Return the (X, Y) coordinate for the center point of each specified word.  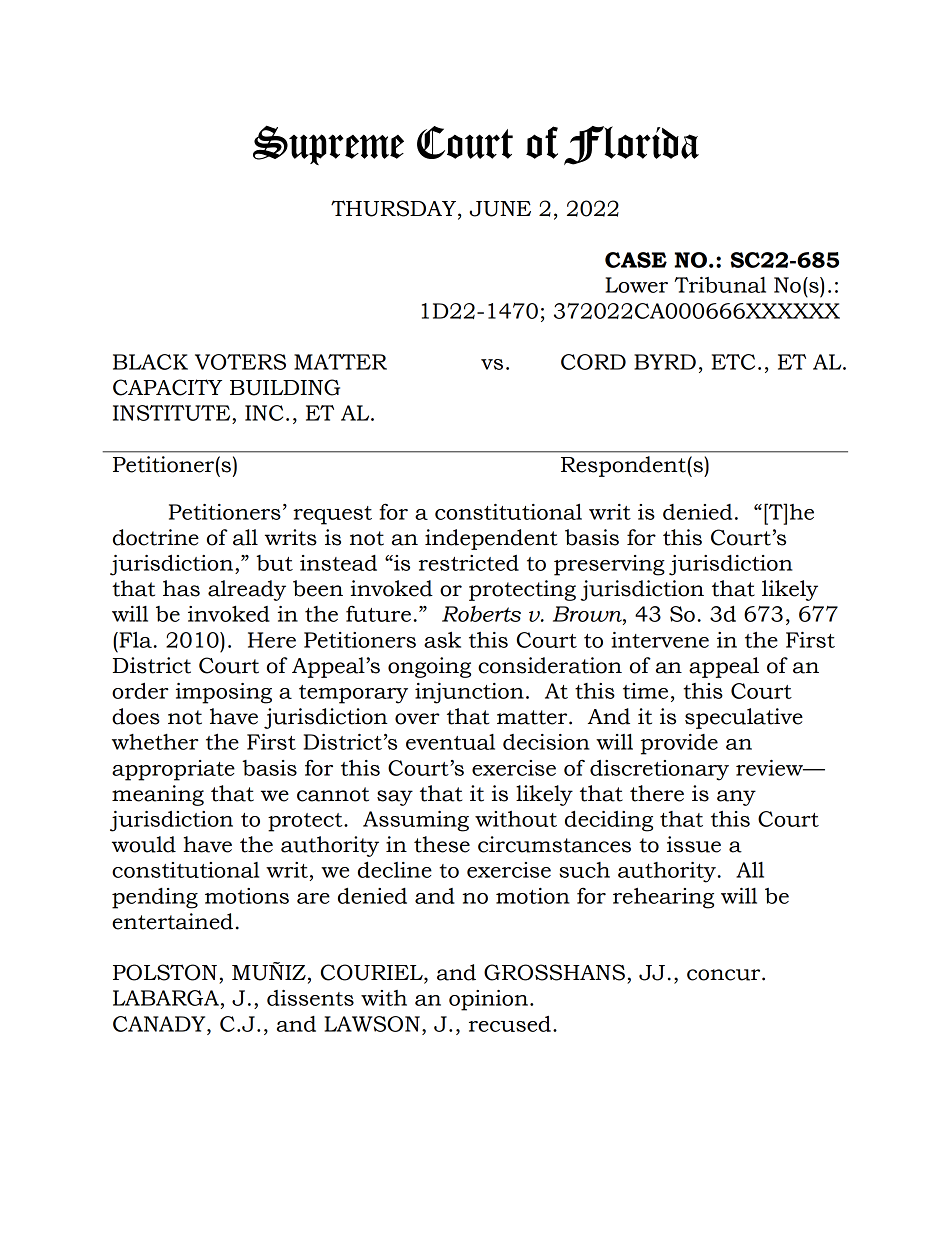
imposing (224, 693)
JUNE (500, 209)
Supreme (328, 145)
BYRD (665, 362)
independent (491, 539)
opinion (488, 1000)
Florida (631, 145)
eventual (450, 742)
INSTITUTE (171, 413)
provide (679, 744)
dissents (310, 998)
